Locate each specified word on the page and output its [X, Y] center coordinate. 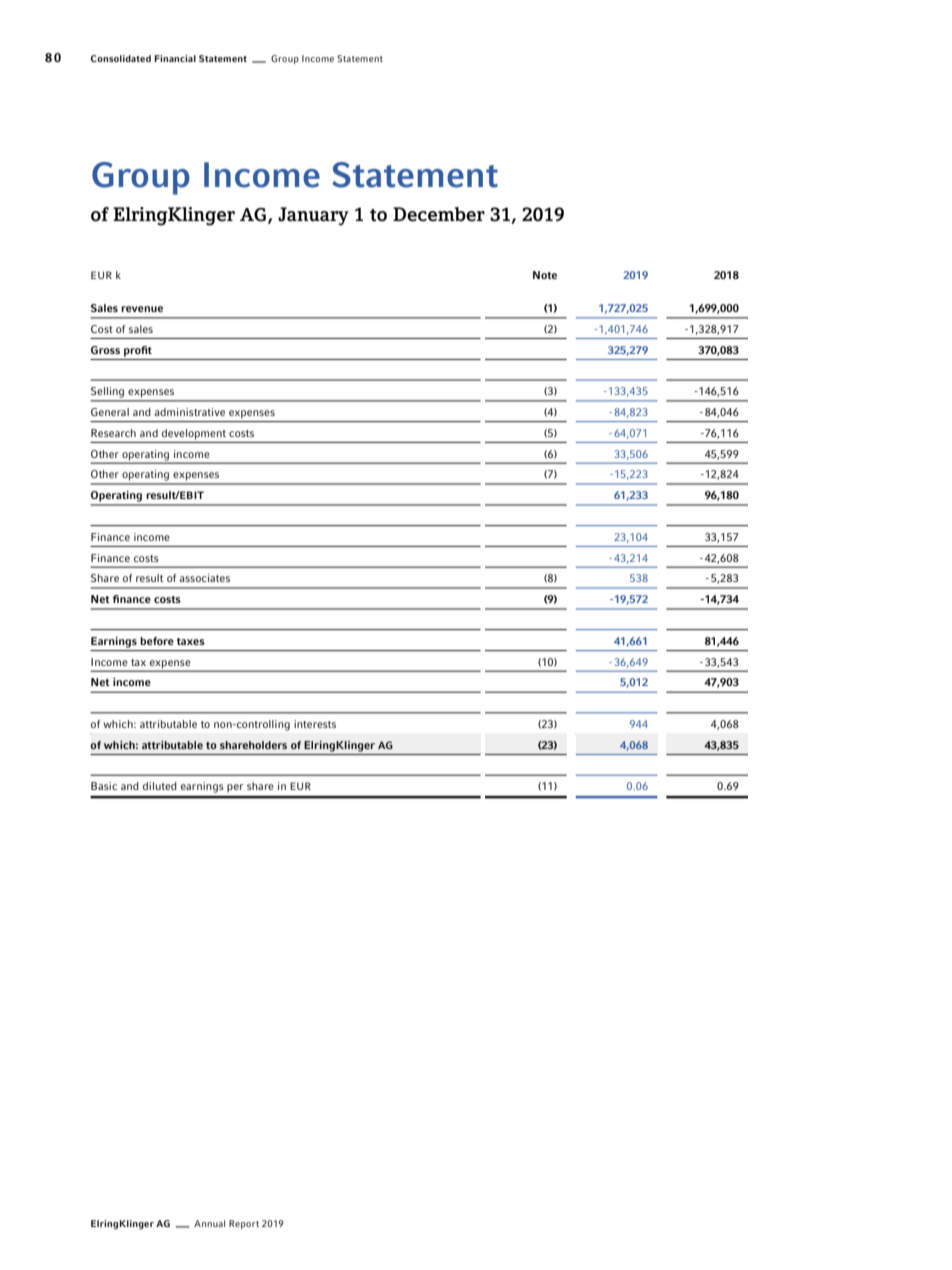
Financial [175, 58]
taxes [191, 641]
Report [244, 1224]
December [439, 214]
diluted [160, 786]
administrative [189, 412]
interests [315, 724]
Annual [209, 1223]
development [194, 434]
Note [545, 275]
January [313, 216]
